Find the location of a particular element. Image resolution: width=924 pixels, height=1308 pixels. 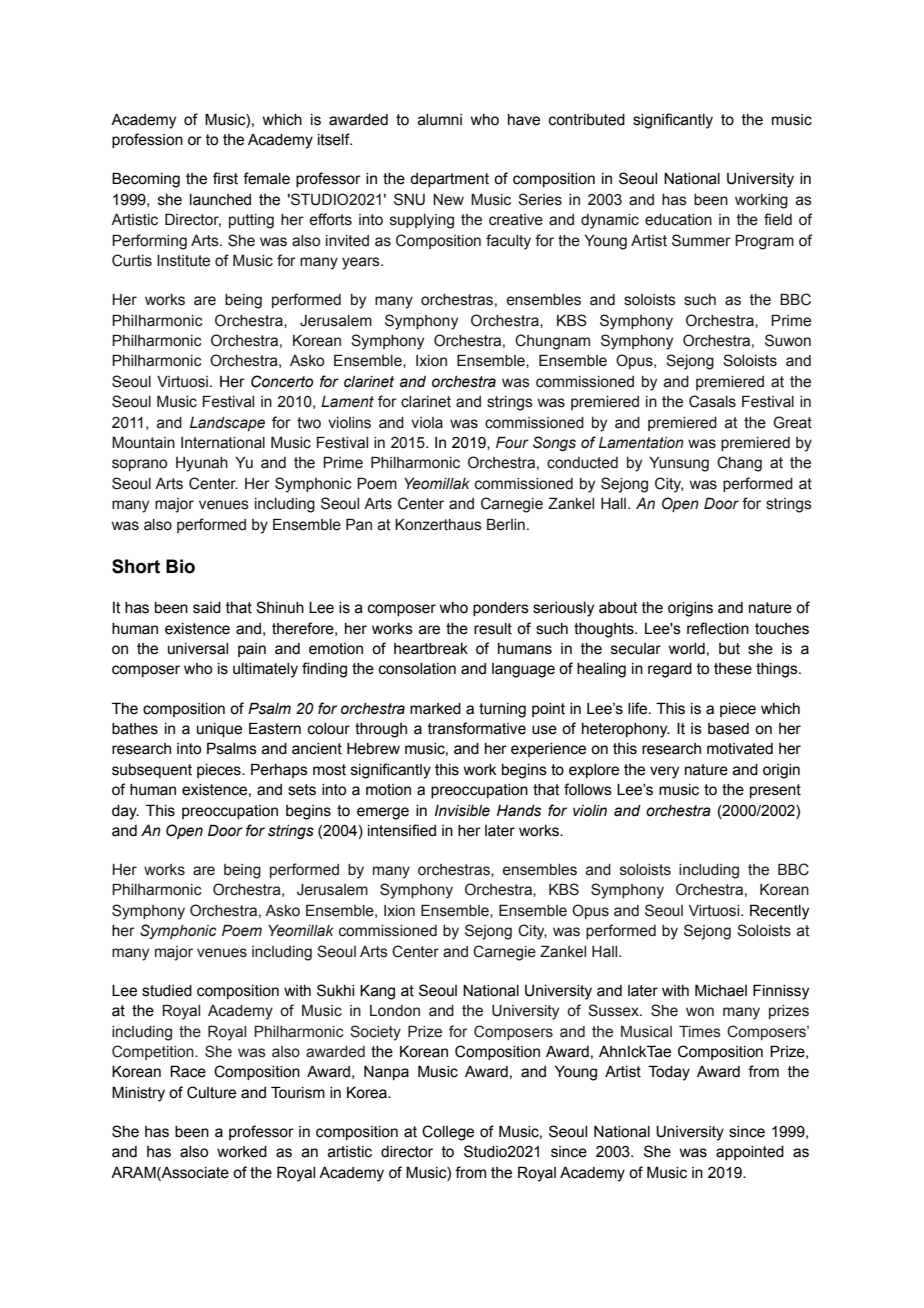

education is located at coordinates (678, 220).
